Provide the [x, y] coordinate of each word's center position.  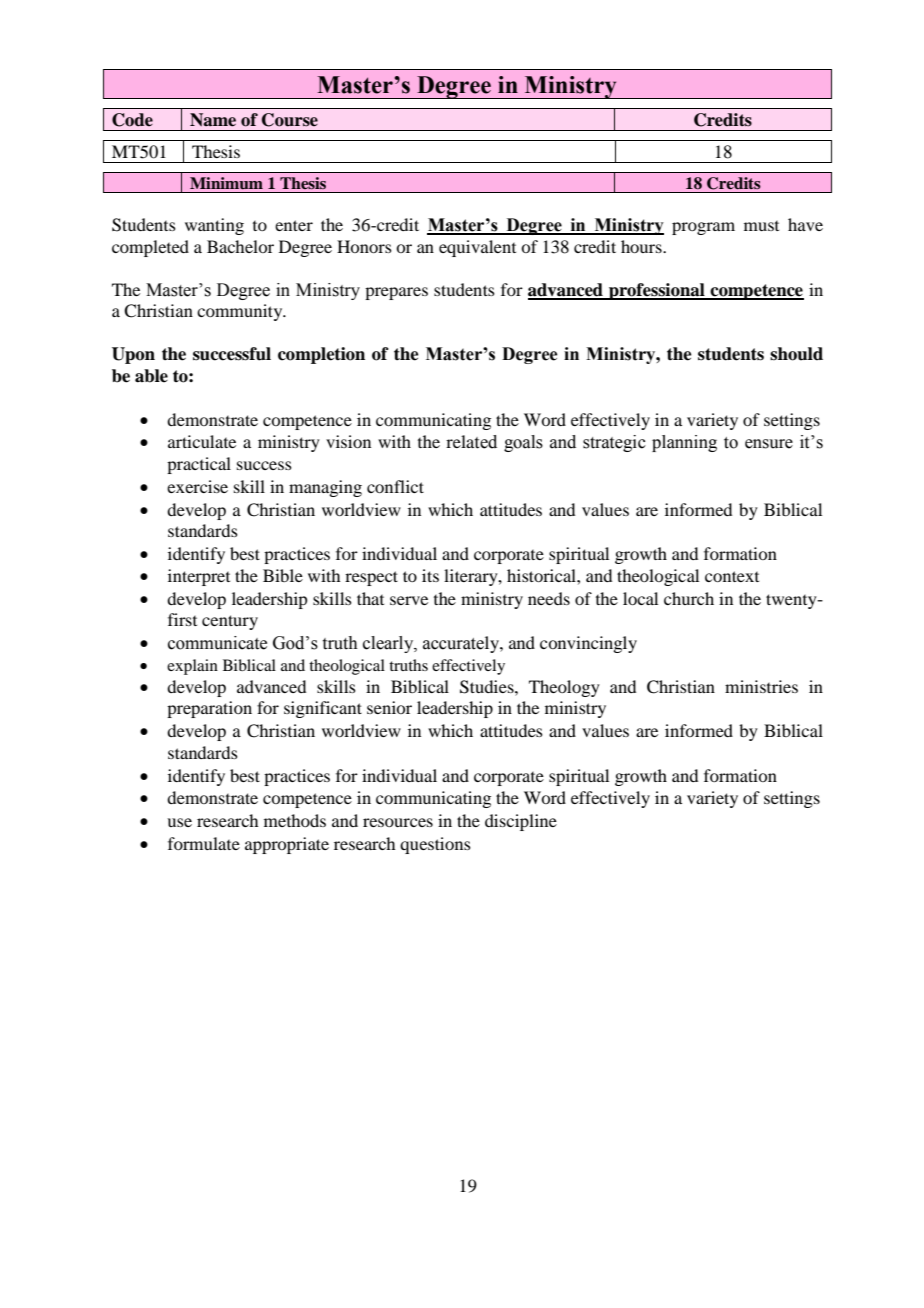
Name [213, 120]
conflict [395, 486]
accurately [462, 644]
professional [657, 291]
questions [435, 845]
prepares [396, 293]
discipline [521, 822]
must [761, 226]
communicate [217, 643]
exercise [197, 486]
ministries [761, 686]
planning [684, 443]
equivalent [477, 248]
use [179, 822]
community [241, 312]
